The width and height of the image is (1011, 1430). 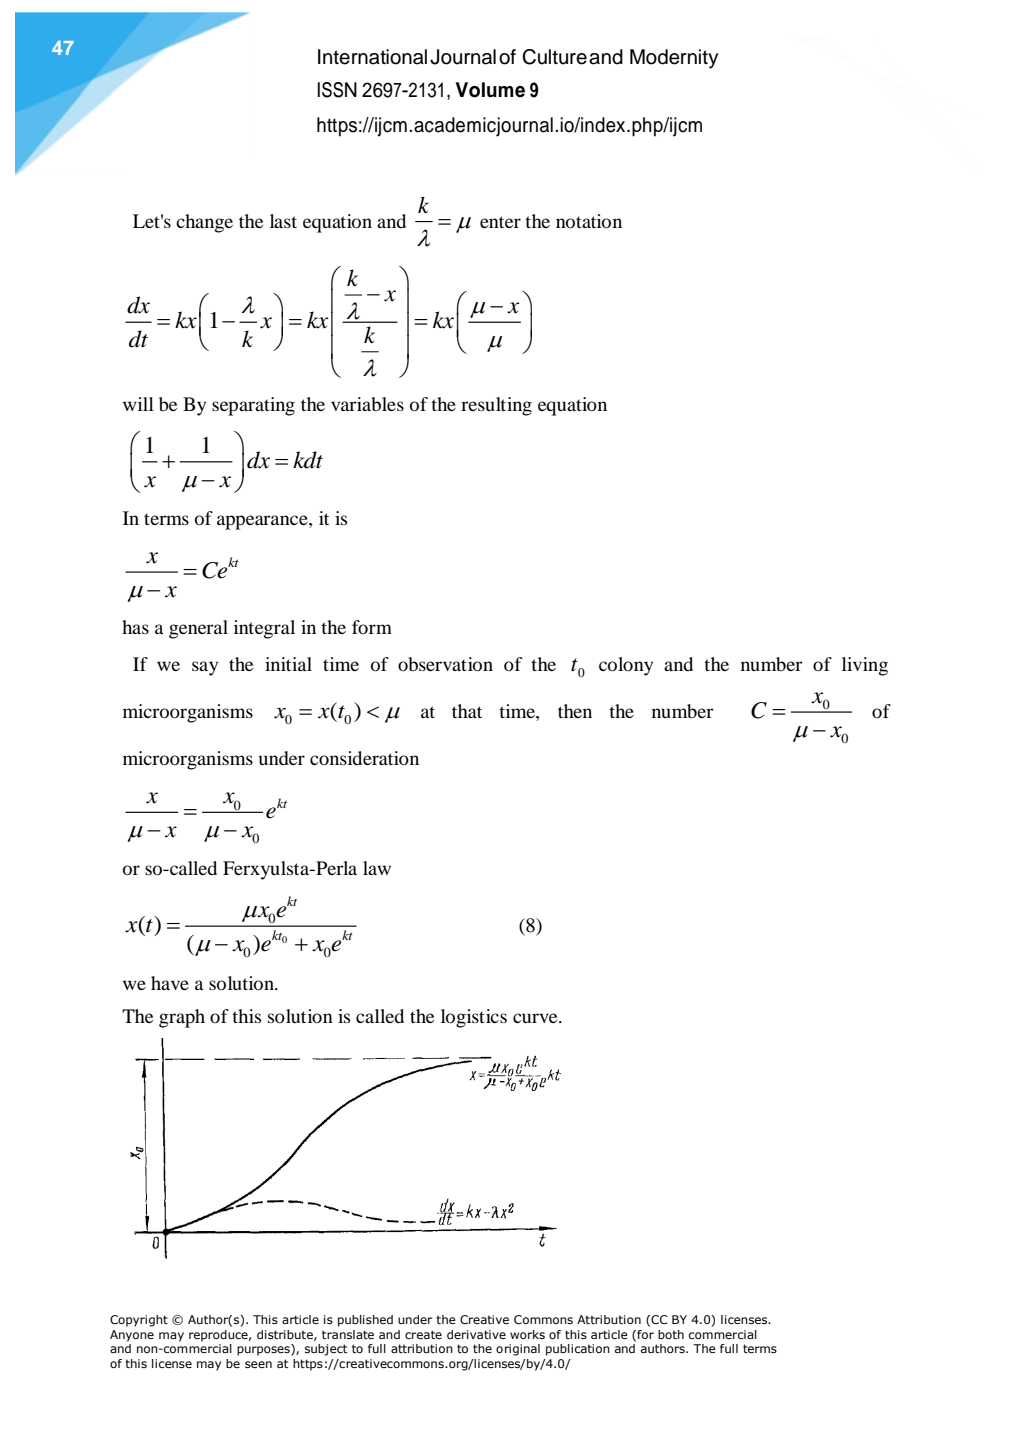 I want to click on resulting, so click(x=496, y=406).
